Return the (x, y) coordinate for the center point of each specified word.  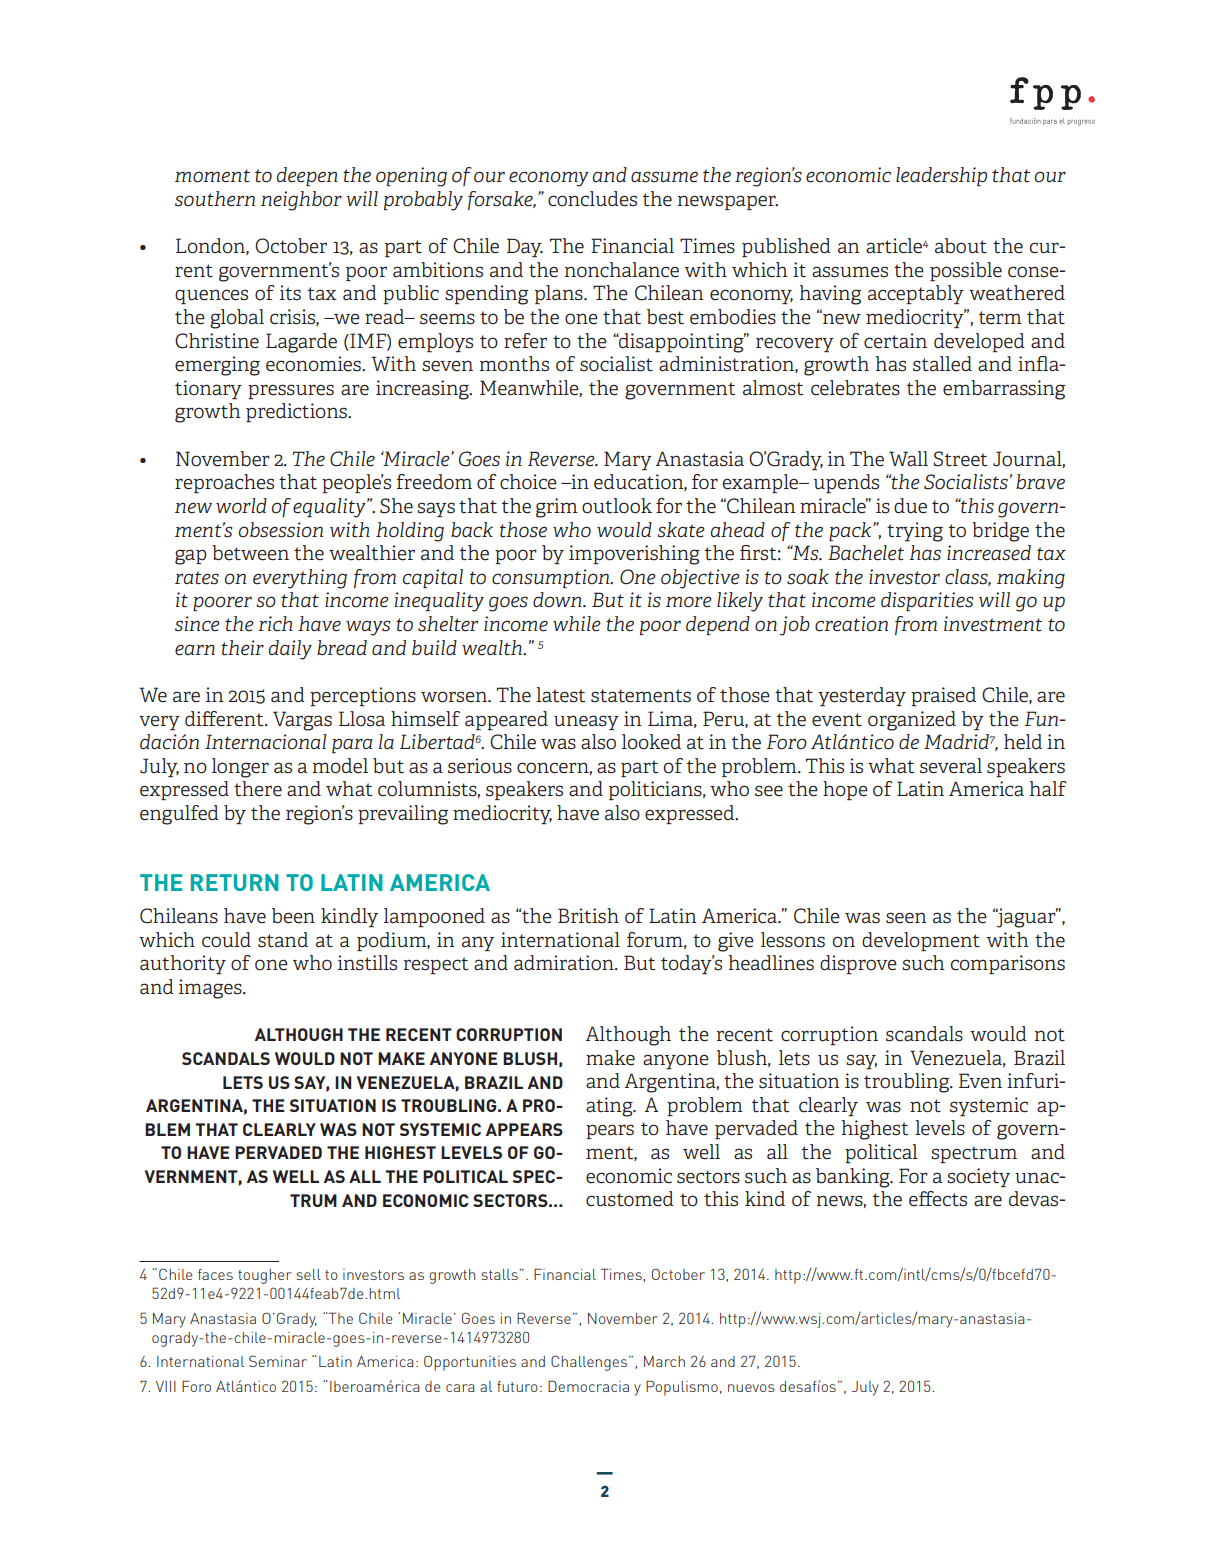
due (910, 506)
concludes (592, 199)
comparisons (1008, 964)
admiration (565, 963)
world (241, 506)
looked (651, 742)
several (951, 766)
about (961, 246)
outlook (617, 506)
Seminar (278, 1361)
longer (240, 768)
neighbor (301, 201)
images (211, 989)
